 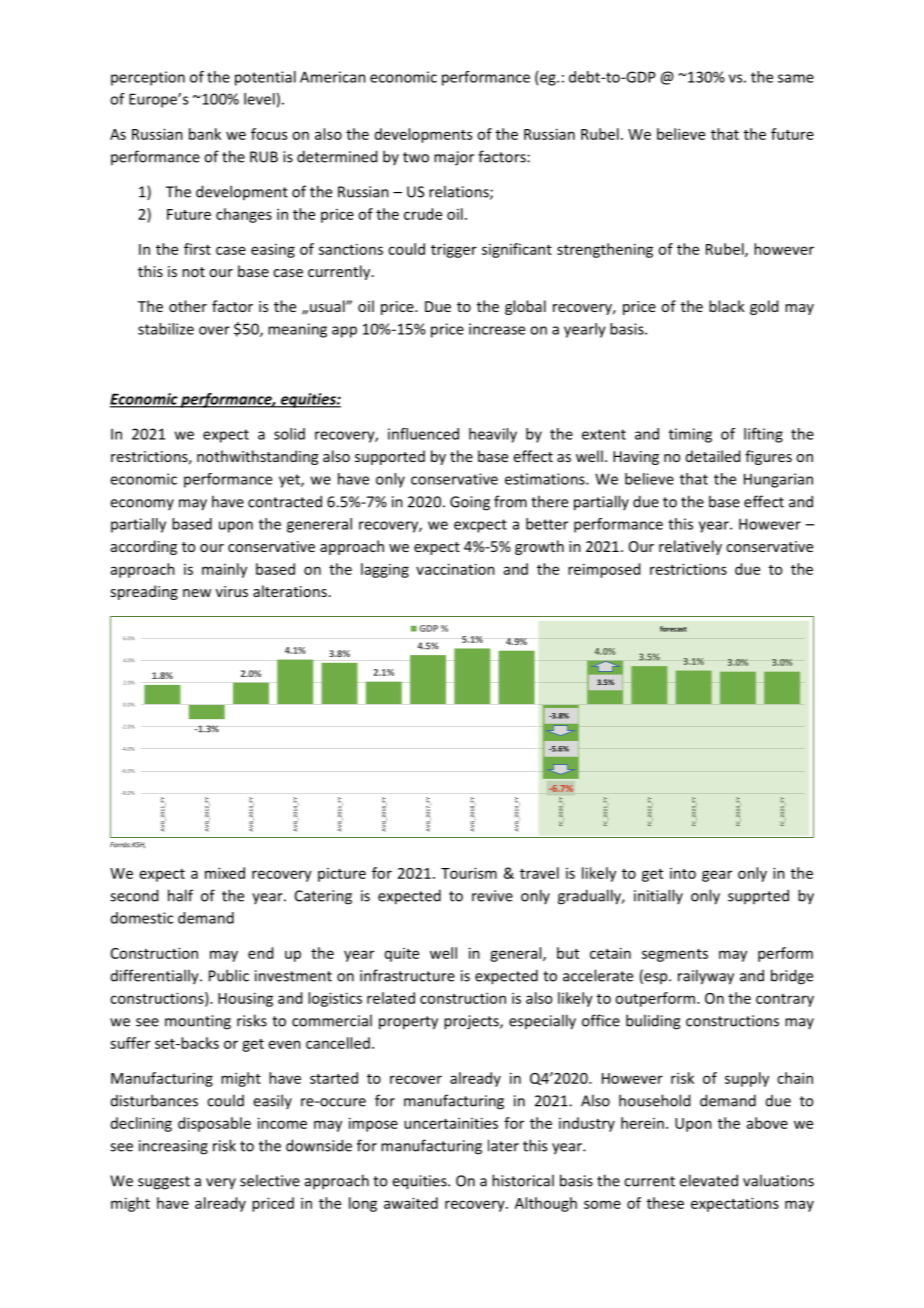 What do you see at coordinates (180, 895) in the page?
I see `half` at bounding box center [180, 895].
